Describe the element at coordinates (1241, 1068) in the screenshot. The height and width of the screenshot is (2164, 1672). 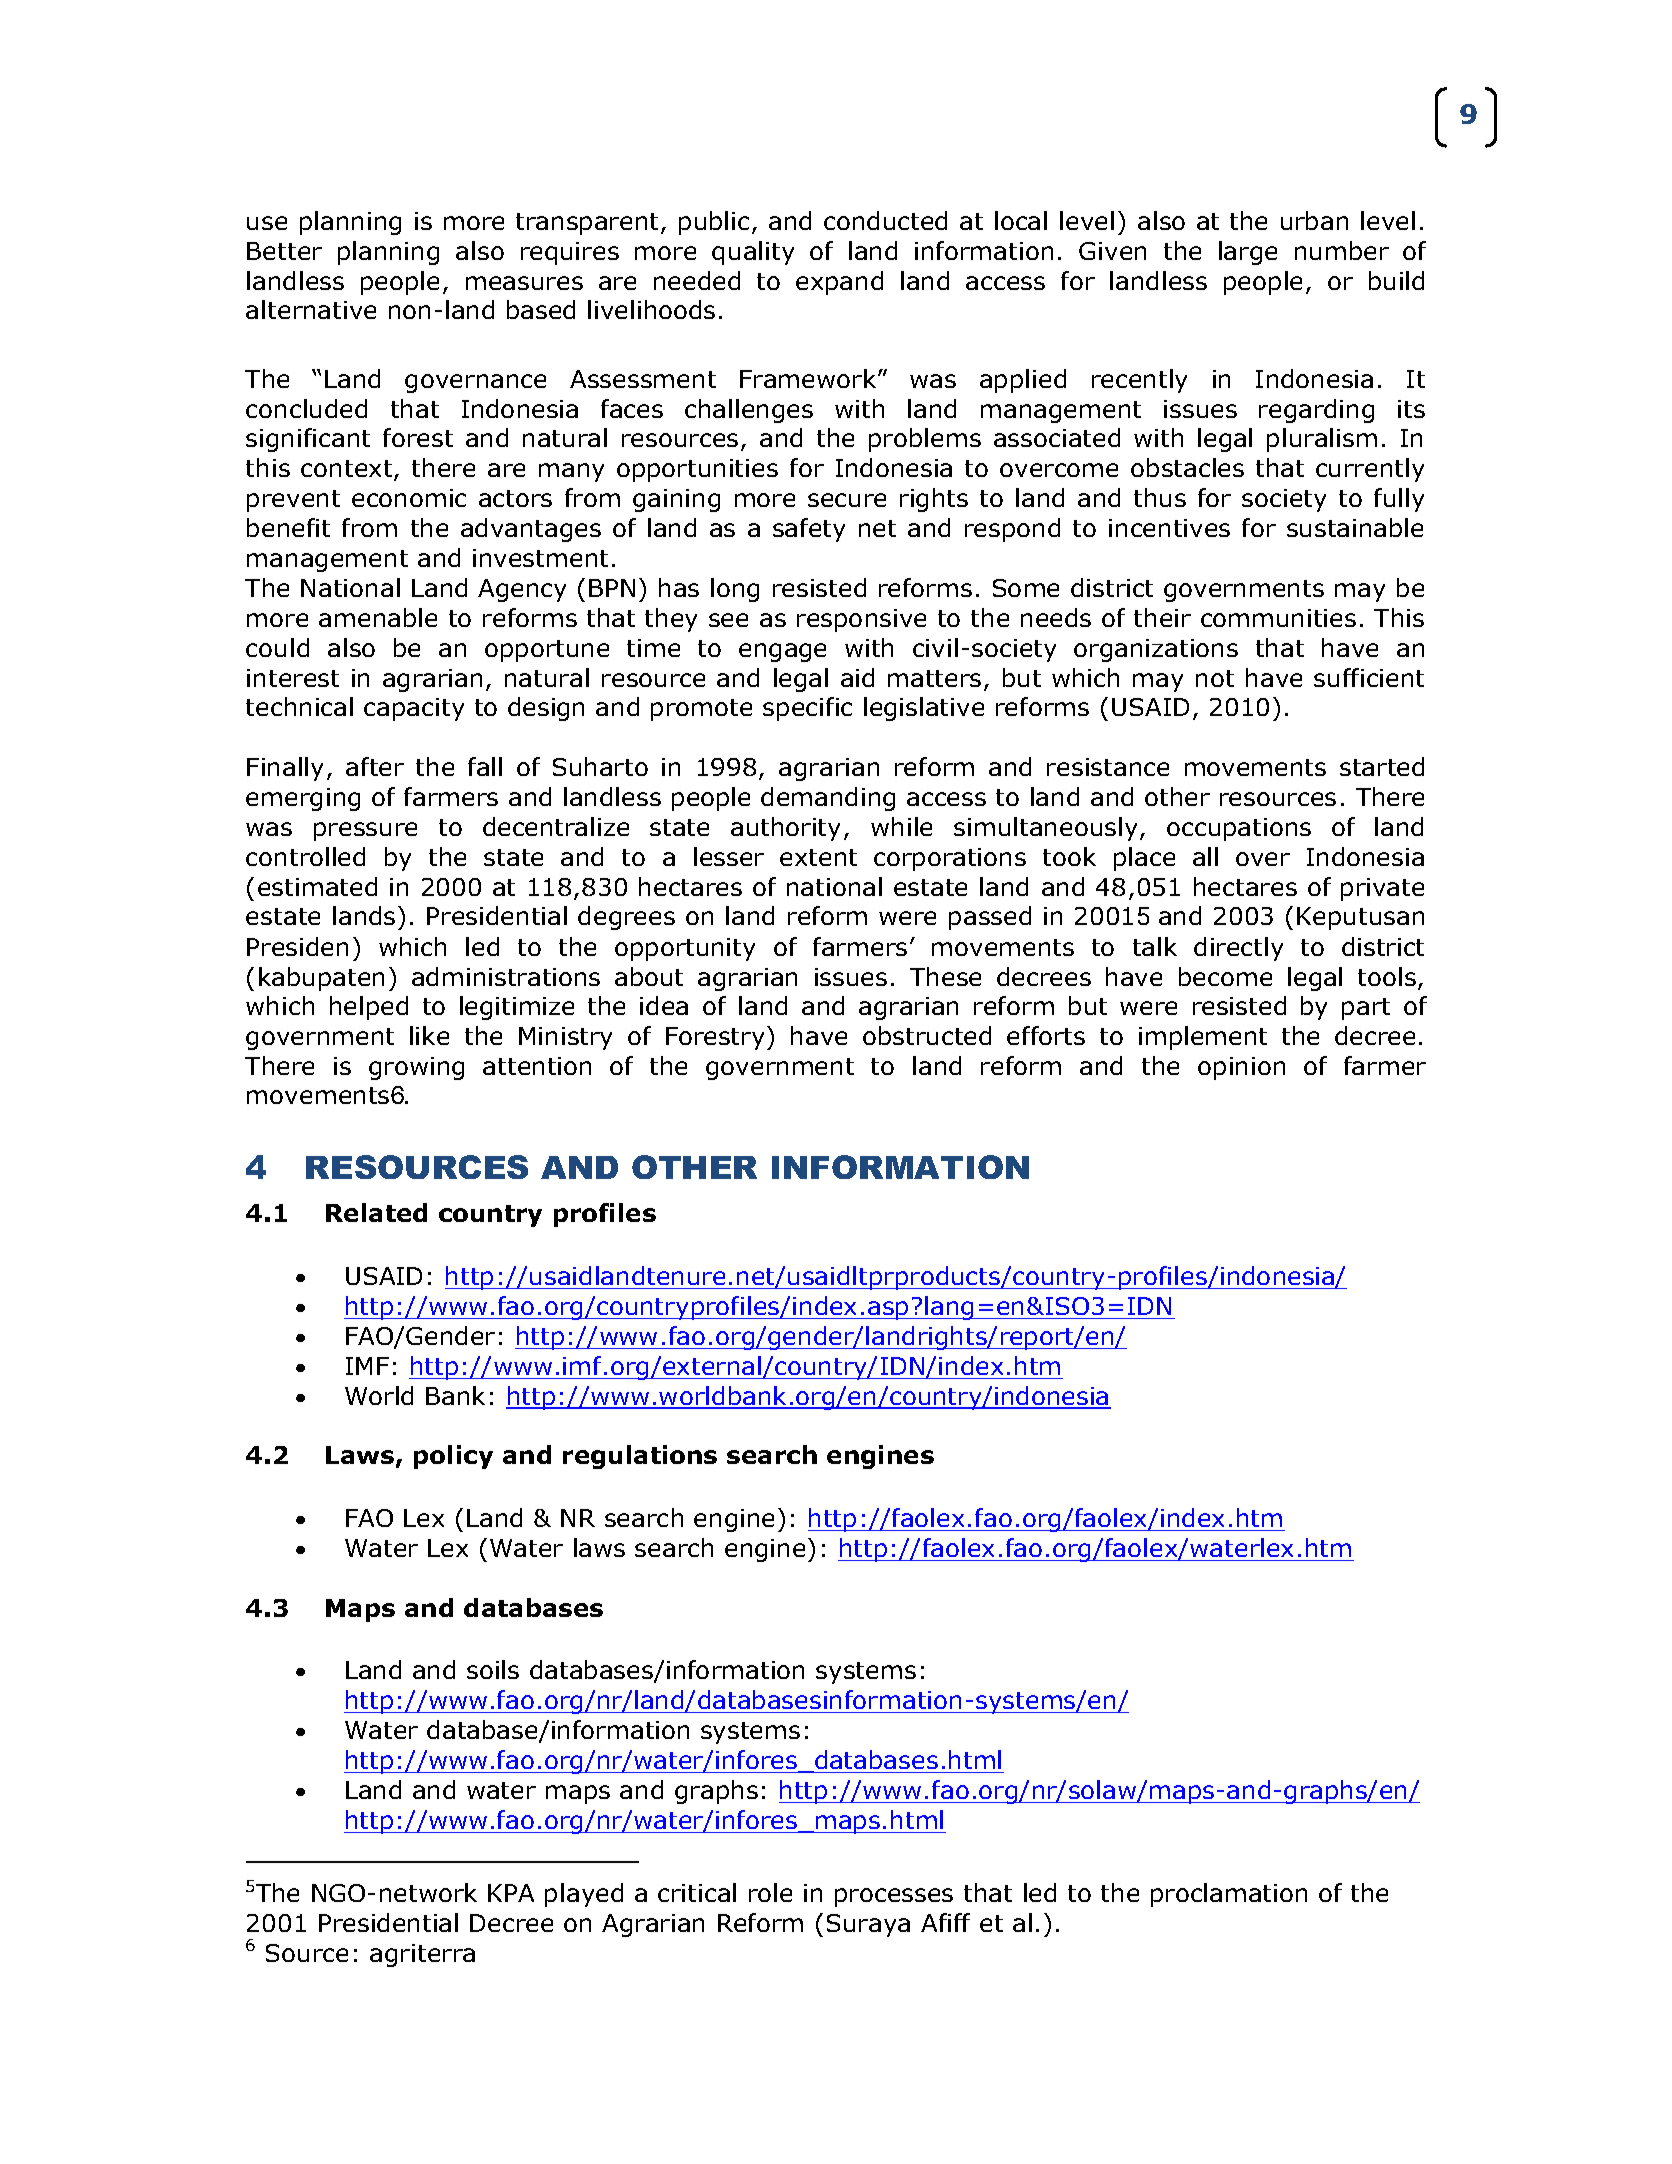
I see `opinion` at that location.
